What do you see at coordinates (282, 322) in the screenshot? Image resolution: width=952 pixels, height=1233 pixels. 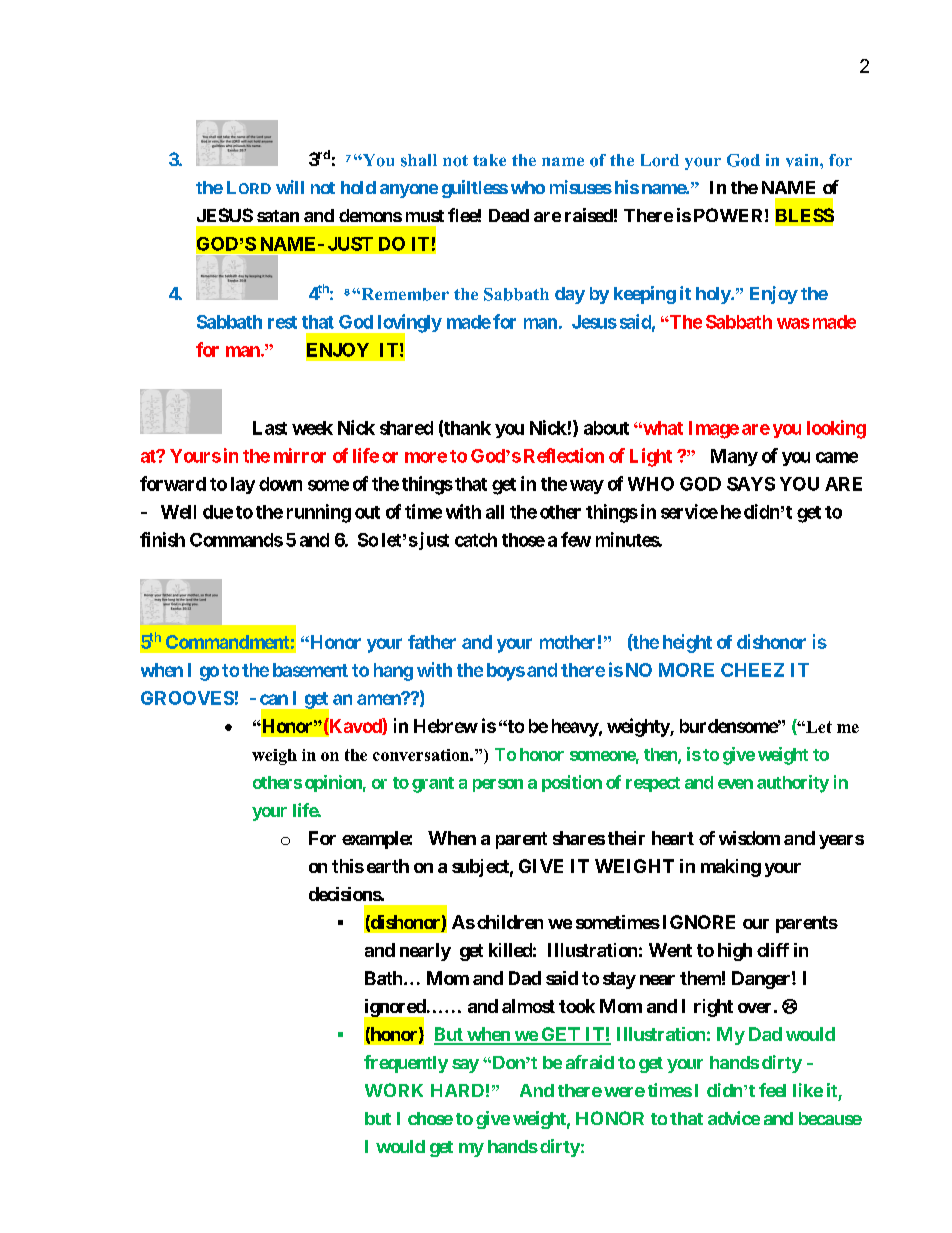 I see `rest` at bounding box center [282, 322].
